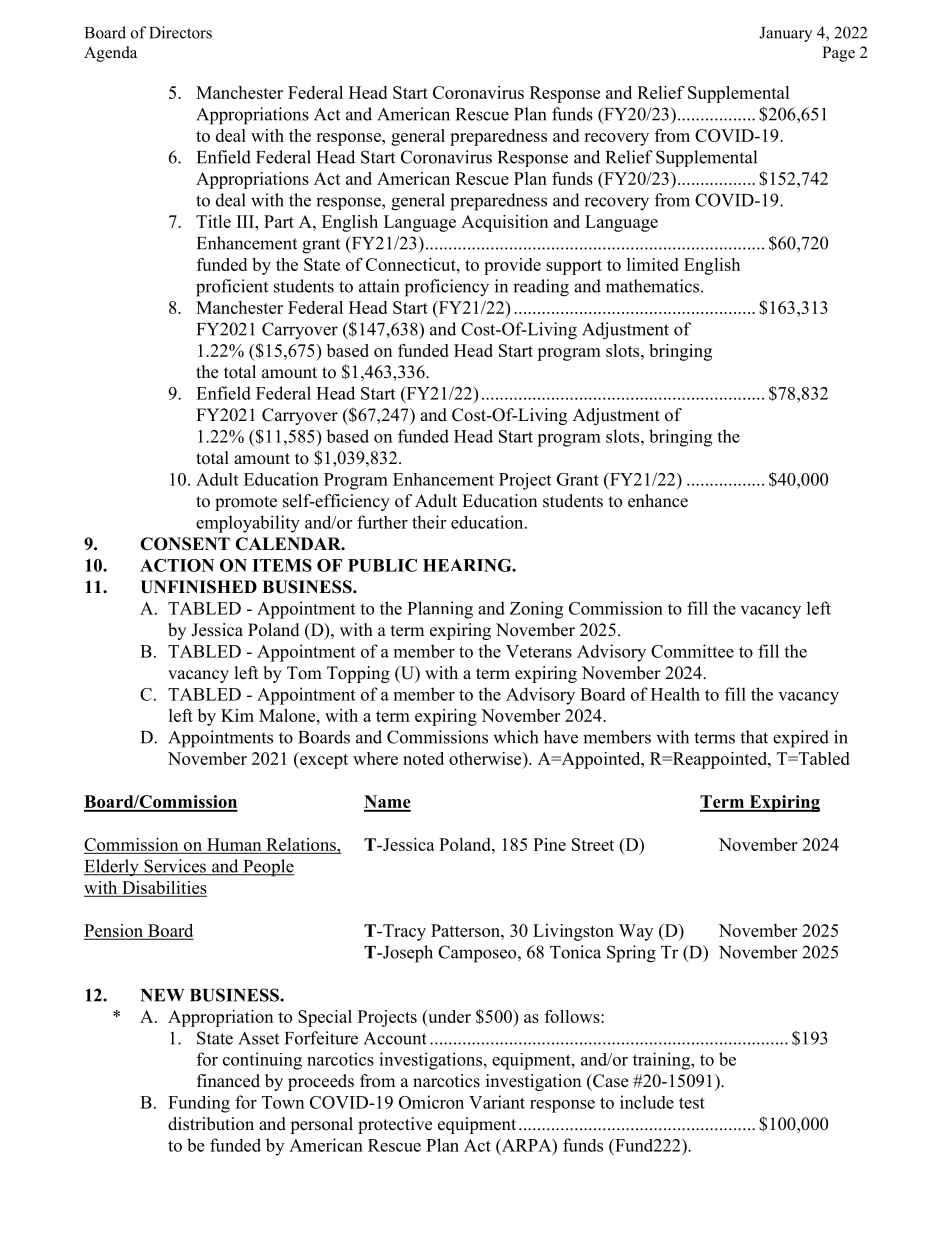 The image size is (952, 1233). What do you see at coordinates (504, 223) in the page?
I see `Acquisition` at bounding box center [504, 223].
